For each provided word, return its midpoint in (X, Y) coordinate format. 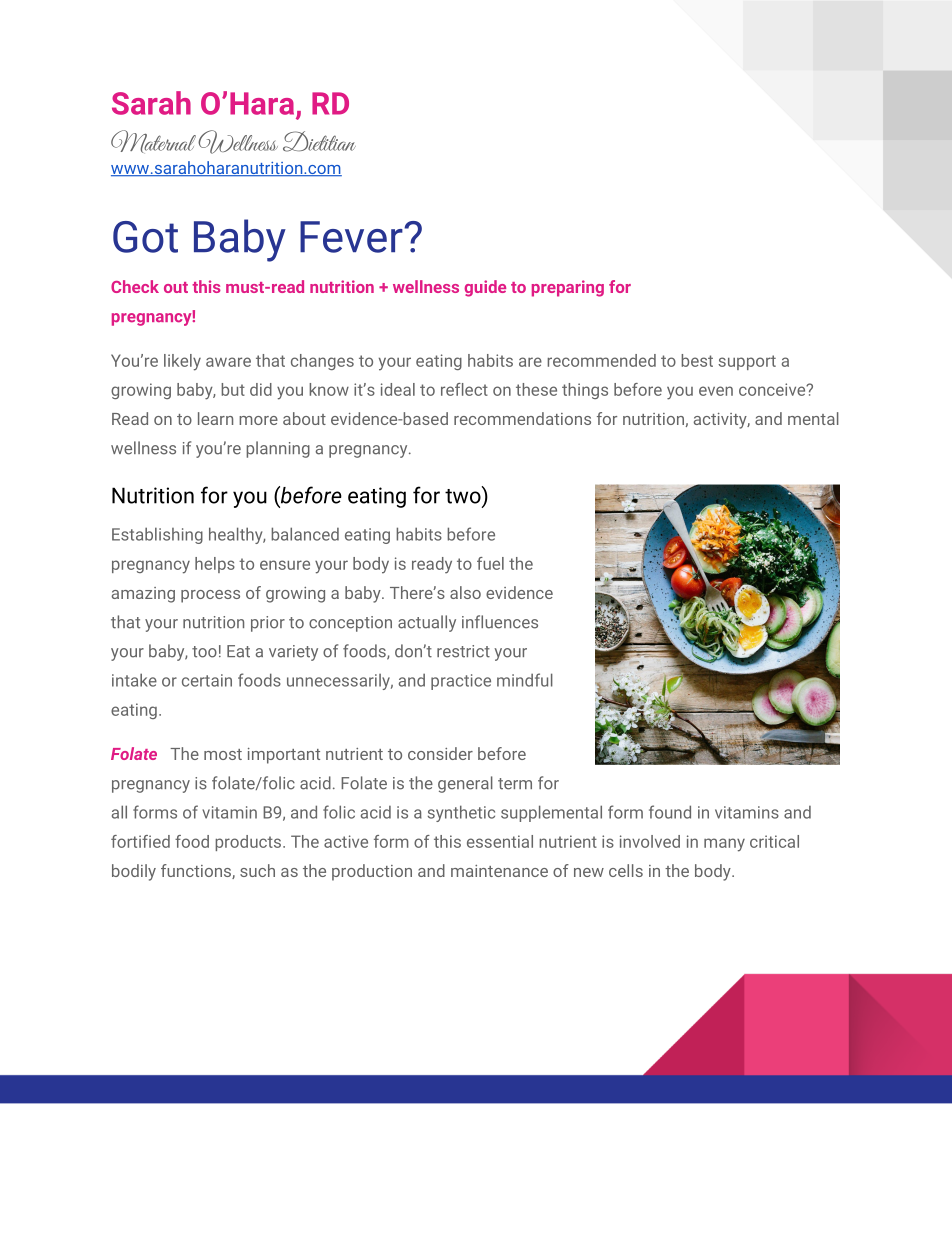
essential (500, 841)
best (697, 360)
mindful (525, 680)
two (464, 495)
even (716, 391)
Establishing (157, 535)
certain (207, 680)
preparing (568, 288)
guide (485, 288)
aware (228, 362)
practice (461, 682)
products (249, 843)
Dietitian (319, 141)
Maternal (153, 141)
